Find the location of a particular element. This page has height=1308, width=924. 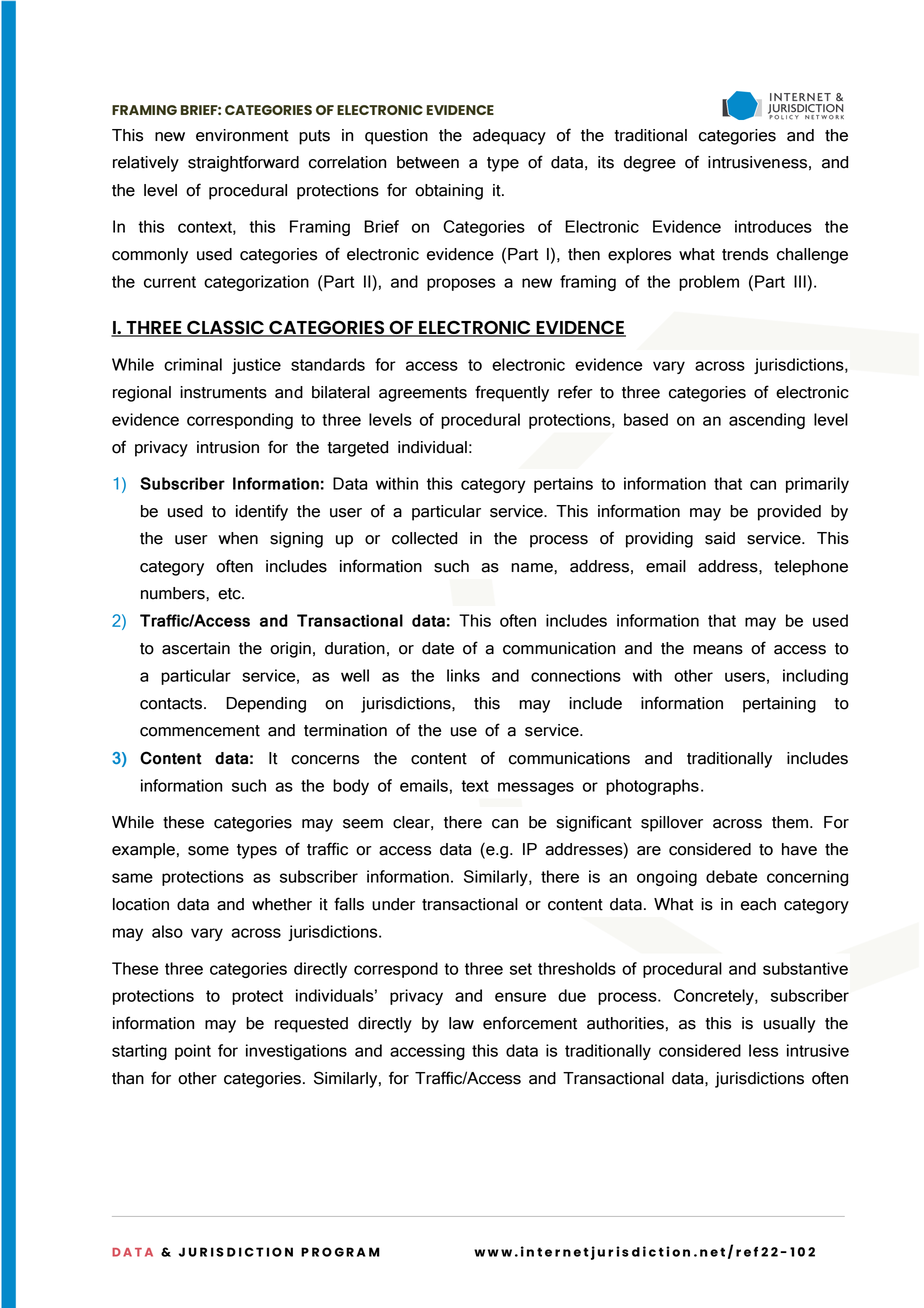

point is located at coordinates (193, 1052).
